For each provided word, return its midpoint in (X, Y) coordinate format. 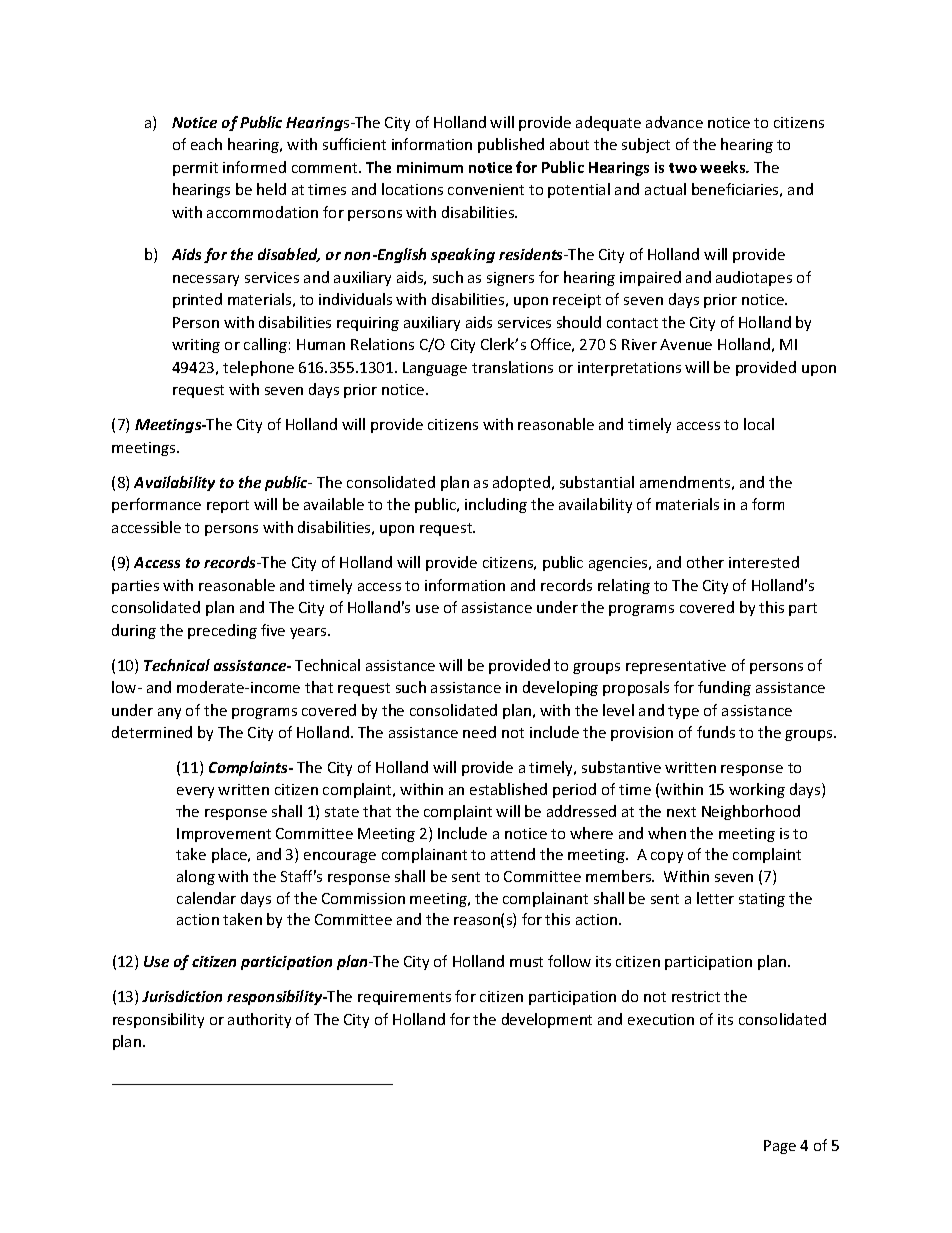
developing (560, 688)
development (547, 1020)
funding (724, 688)
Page (780, 1147)
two (683, 168)
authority (259, 1020)
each (206, 144)
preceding (222, 631)
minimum (430, 167)
